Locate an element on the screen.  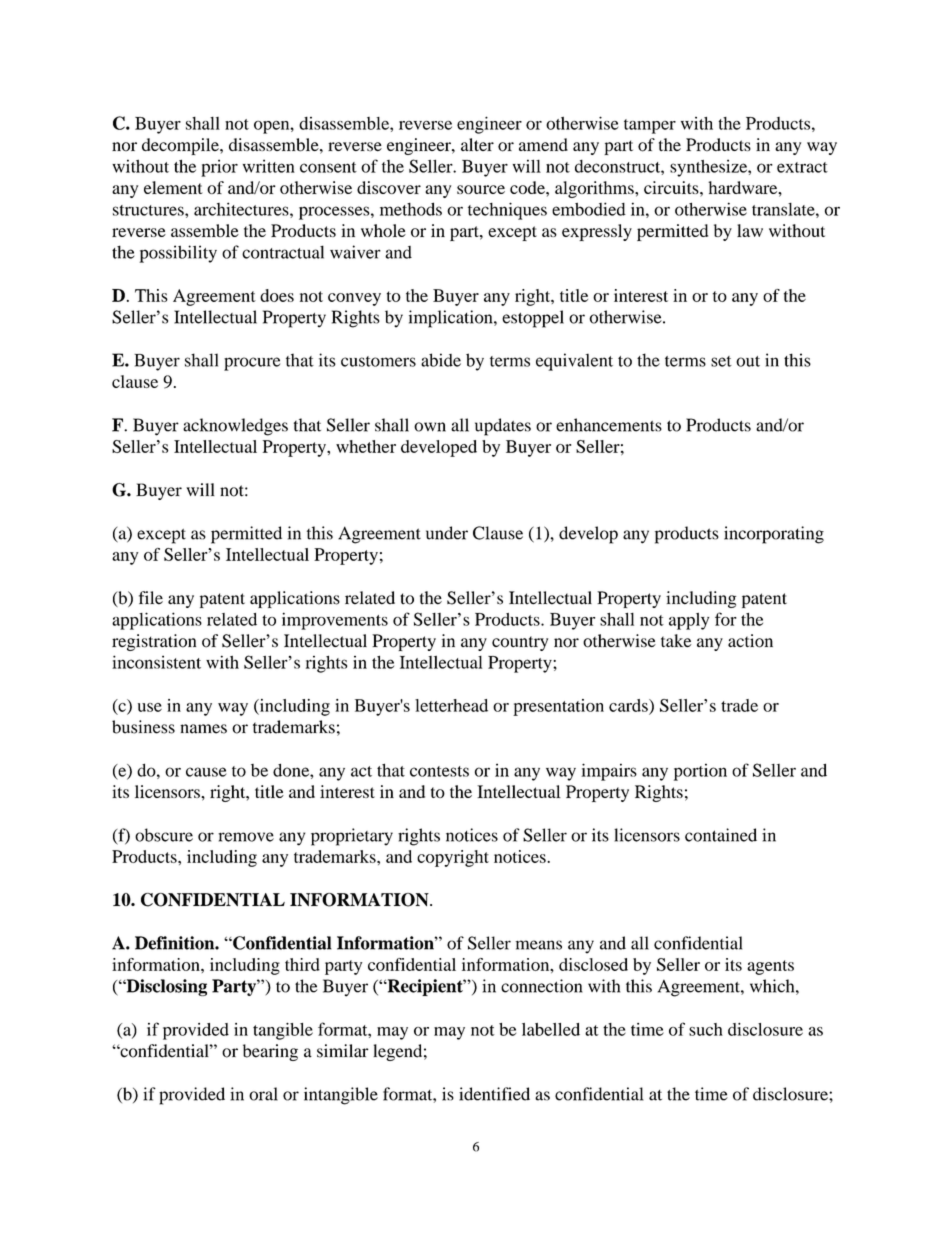
cause is located at coordinates (206, 772).
